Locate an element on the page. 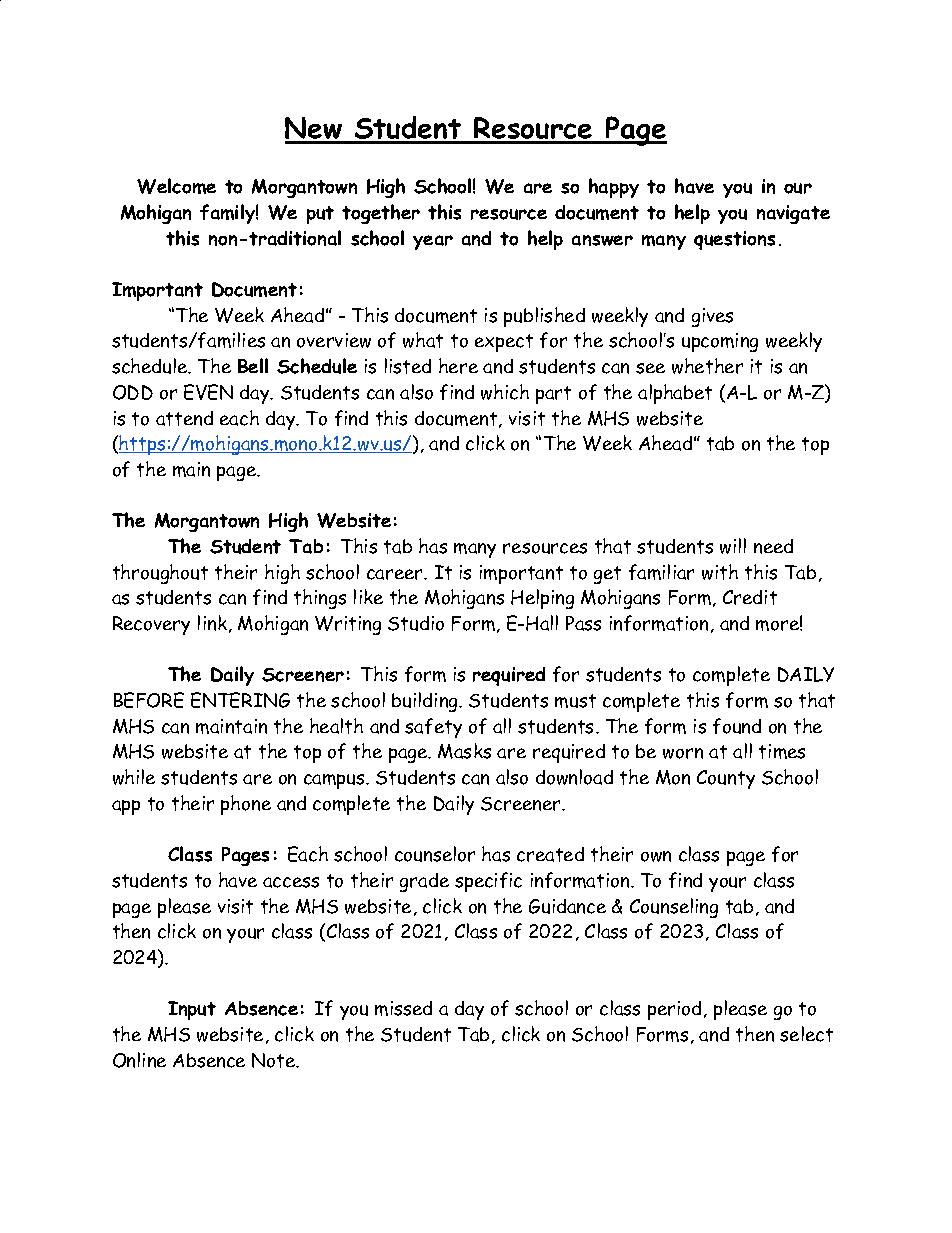 The height and width of the document is (1233, 952). County is located at coordinates (726, 779).
